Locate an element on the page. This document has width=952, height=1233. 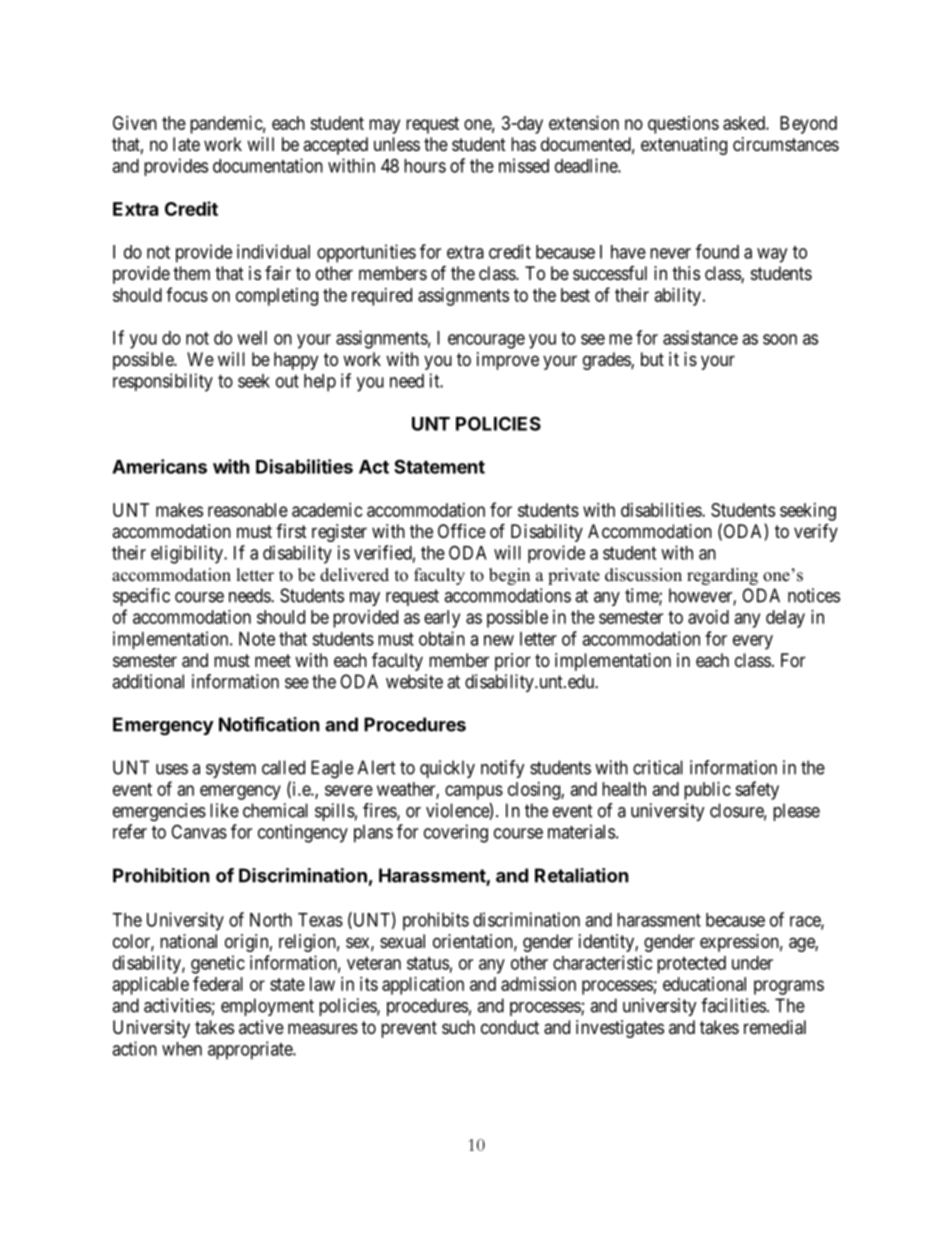
quickly is located at coordinates (447, 769).
